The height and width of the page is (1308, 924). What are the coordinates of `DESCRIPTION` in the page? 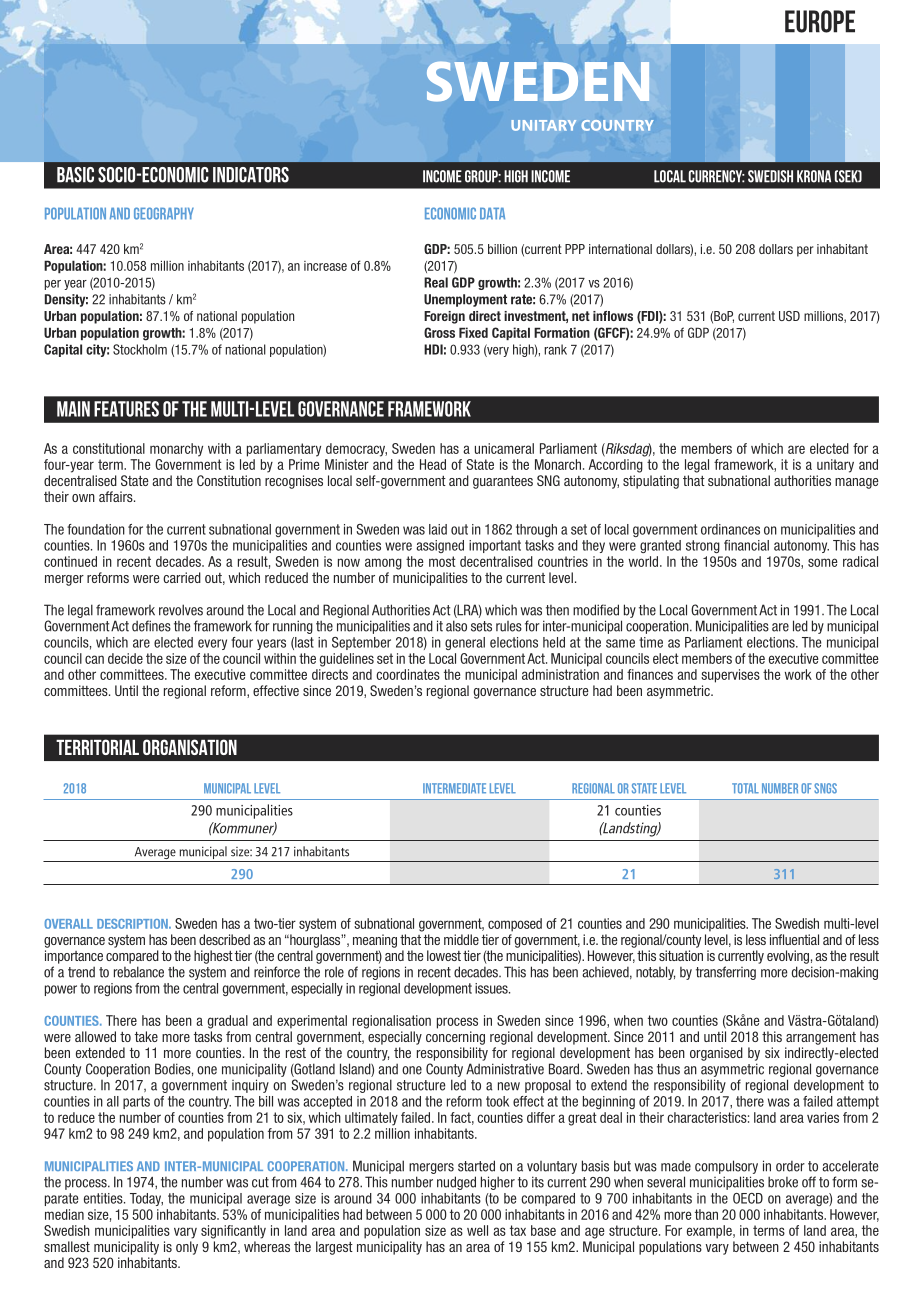 It's located at (133, 924).
